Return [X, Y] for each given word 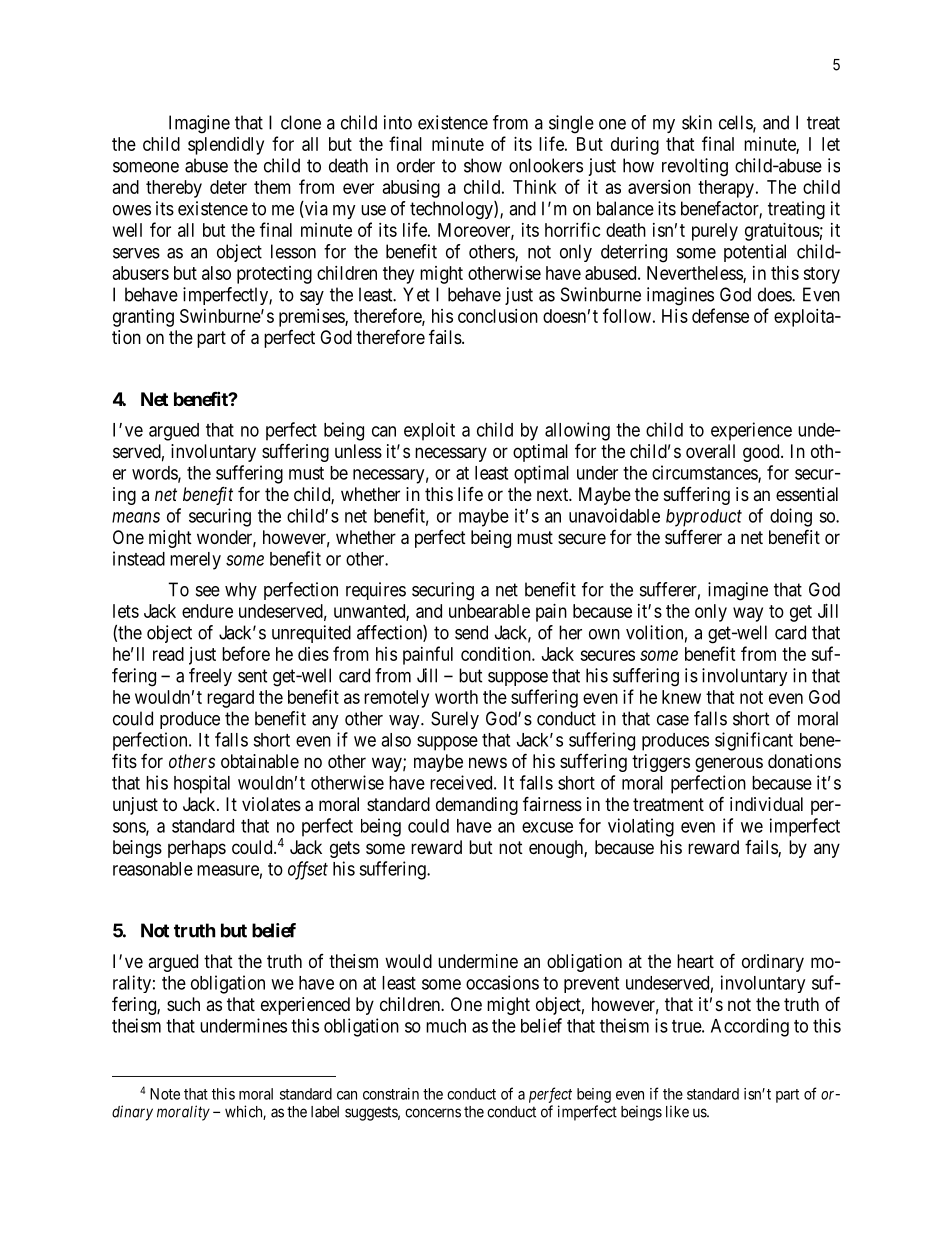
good [762, 453]
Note [165, 1094]
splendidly [226, 146]
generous [729, 764]
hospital [202, 784]
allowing [577, 431]
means [136, 517]
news [488, 762]
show [483, 165]
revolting [695, 167]
